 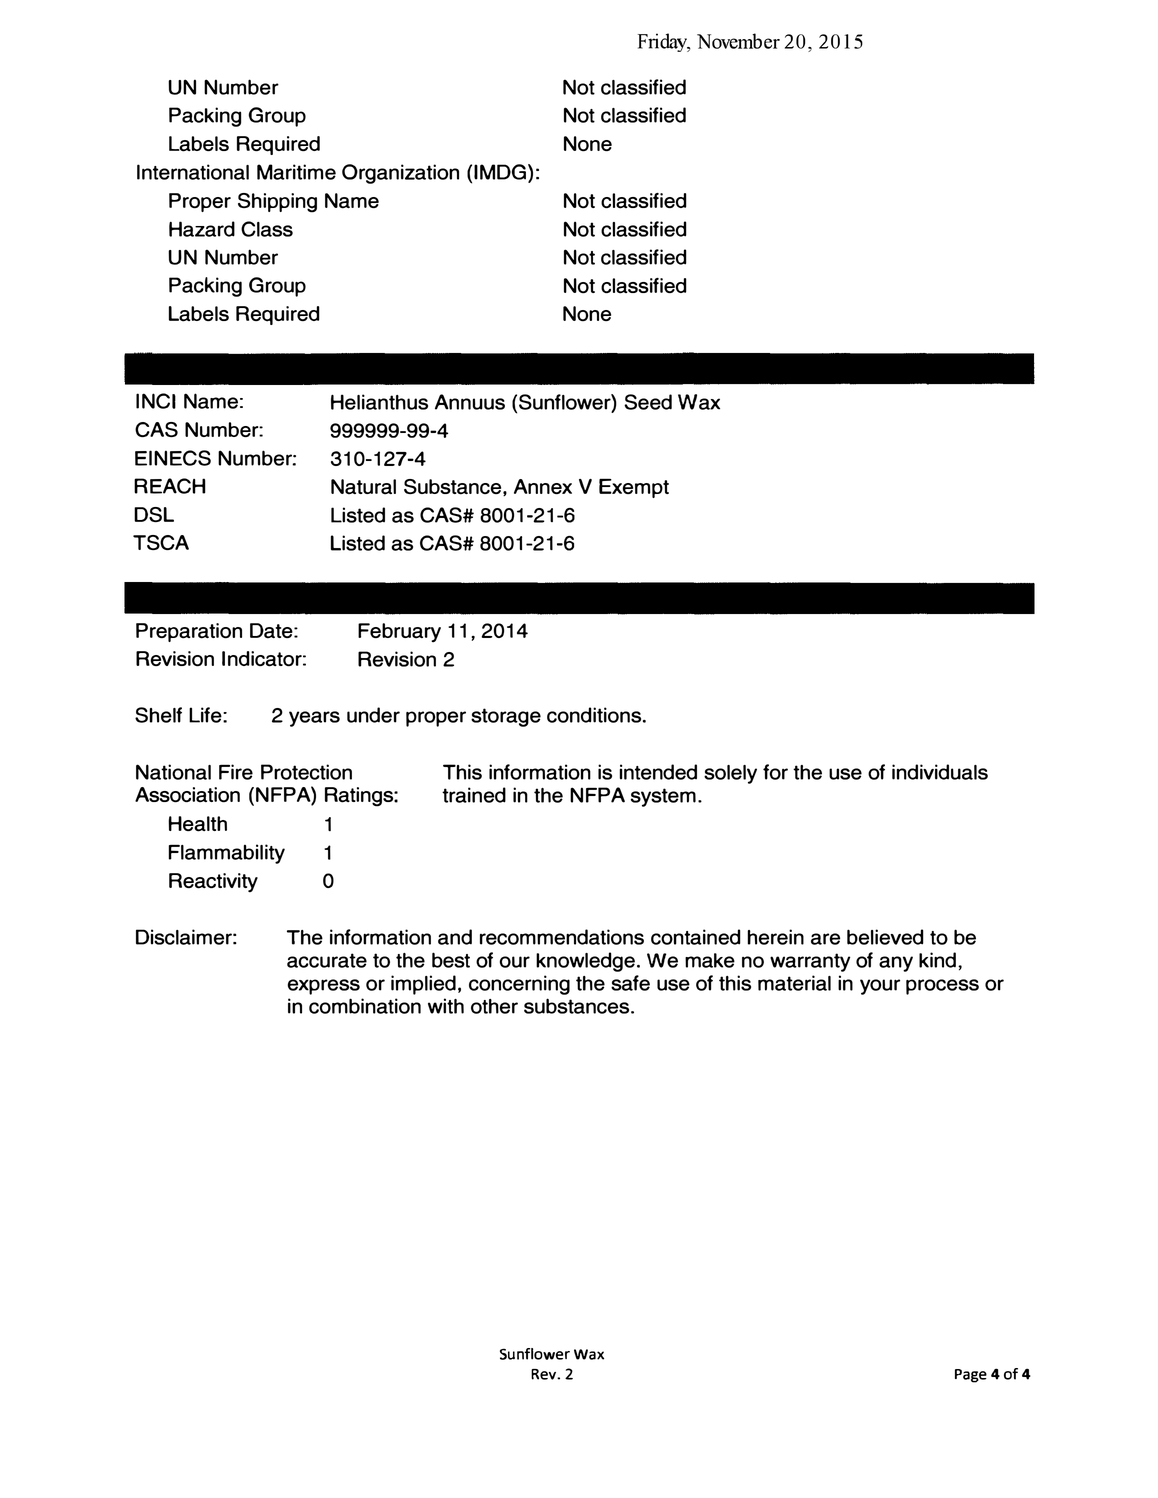 What do you see at coordinates (206, 715) in the screenshot?
I see `Life` at bounding box center [206, 715].
